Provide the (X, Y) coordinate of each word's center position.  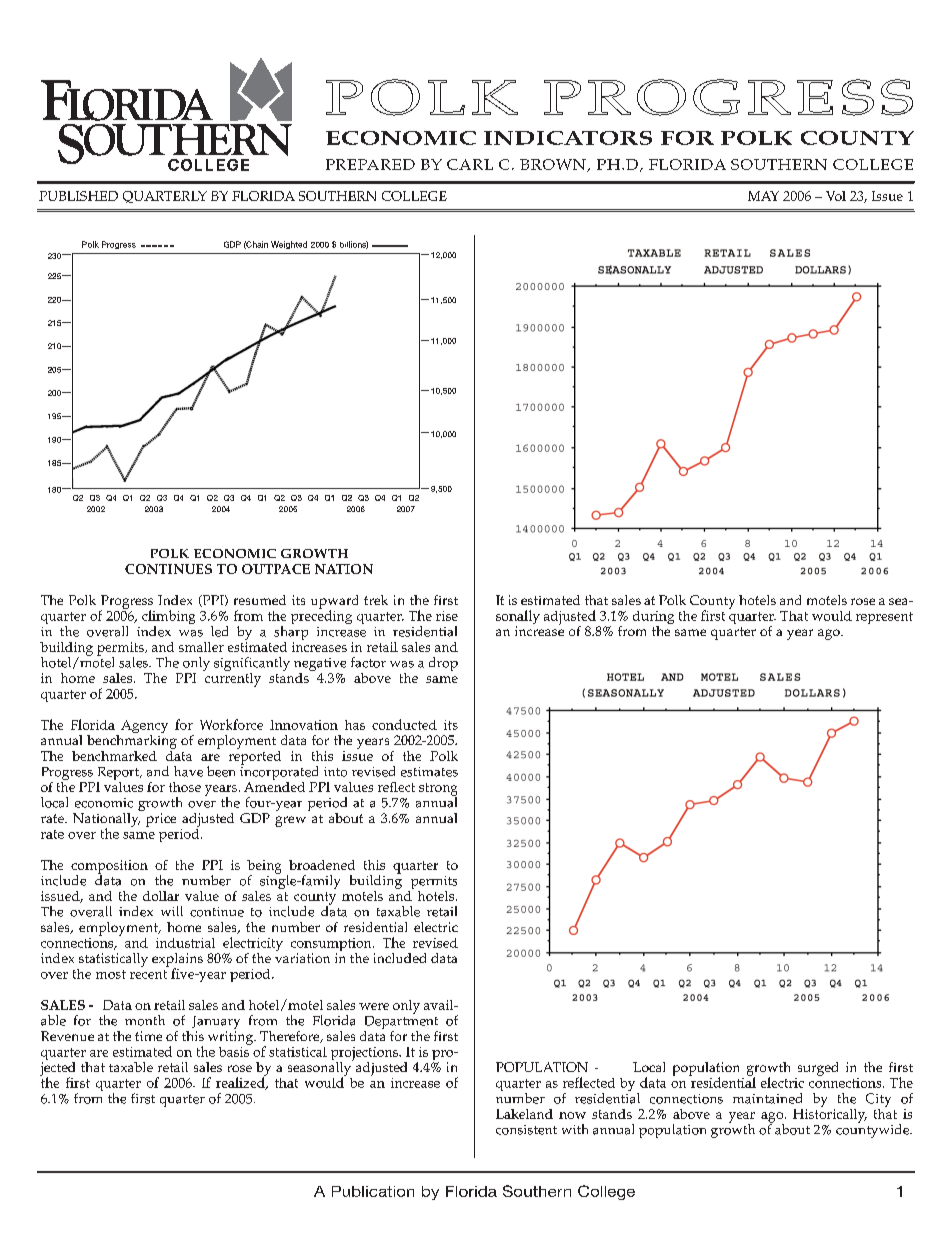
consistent (526, 1130)
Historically (830, 1114)
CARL (470, 164)
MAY (763, 196)
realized (241, 1082)
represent (884, 618)
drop (443, 664)
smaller (201, 647)
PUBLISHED (78, 196)
